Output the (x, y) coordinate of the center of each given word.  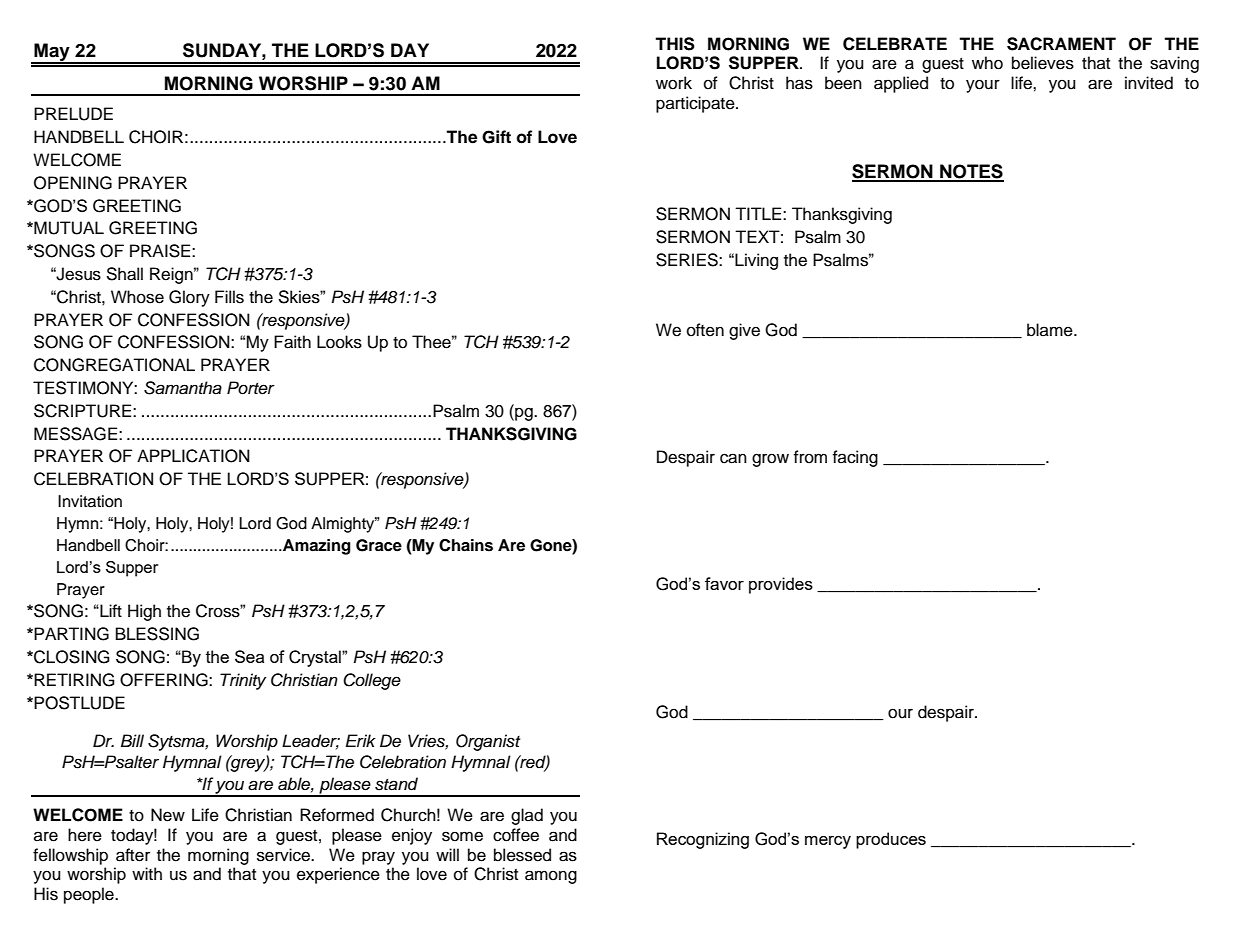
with (147, 873)
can (733, 458)
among (551, 877)
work (674, 83)
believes (1043, 63)
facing (855, 458)
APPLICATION (193, 456)
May (52, 53)
